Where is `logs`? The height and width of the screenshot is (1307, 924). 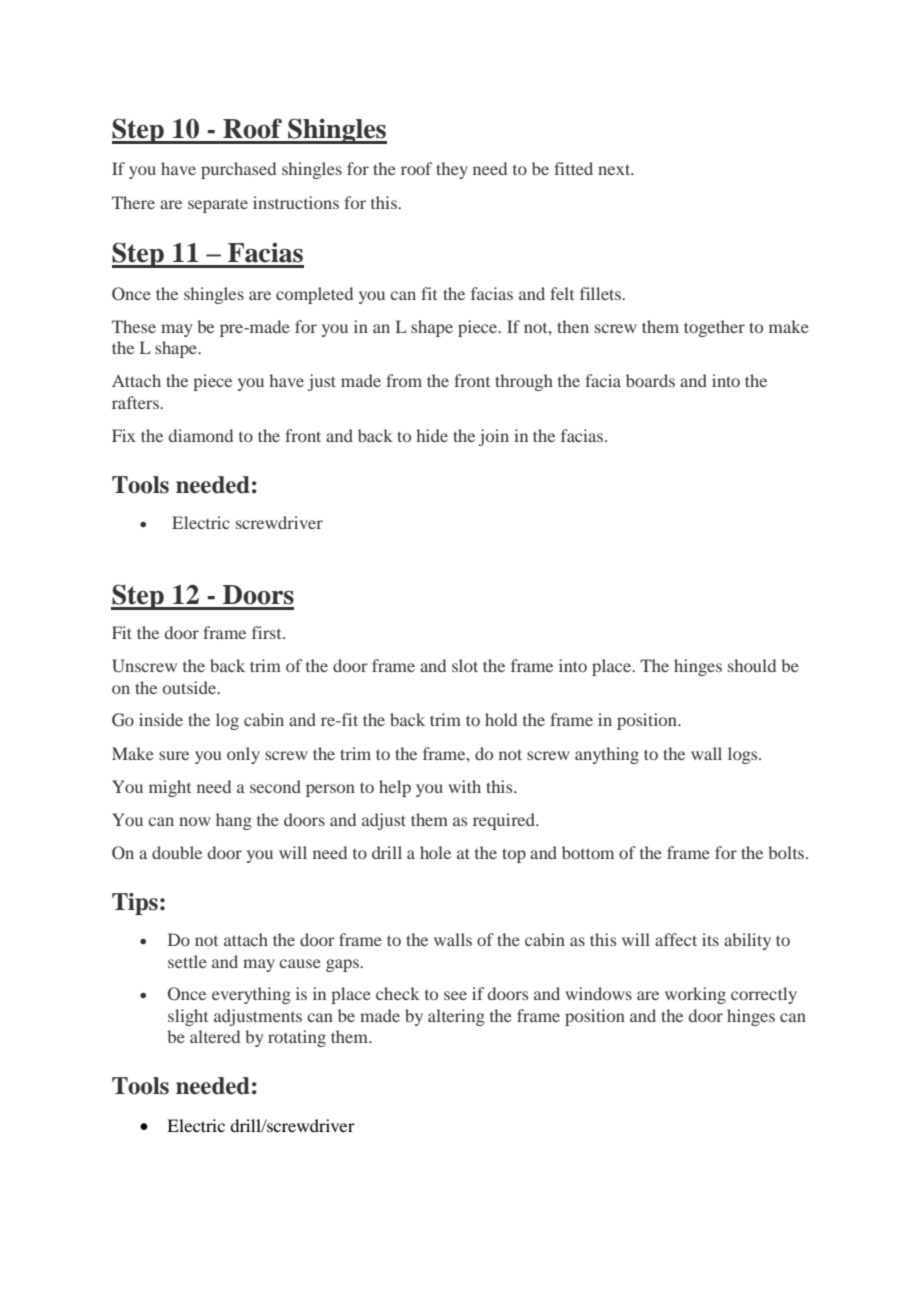 logs is located at coordinates (744, 755).
